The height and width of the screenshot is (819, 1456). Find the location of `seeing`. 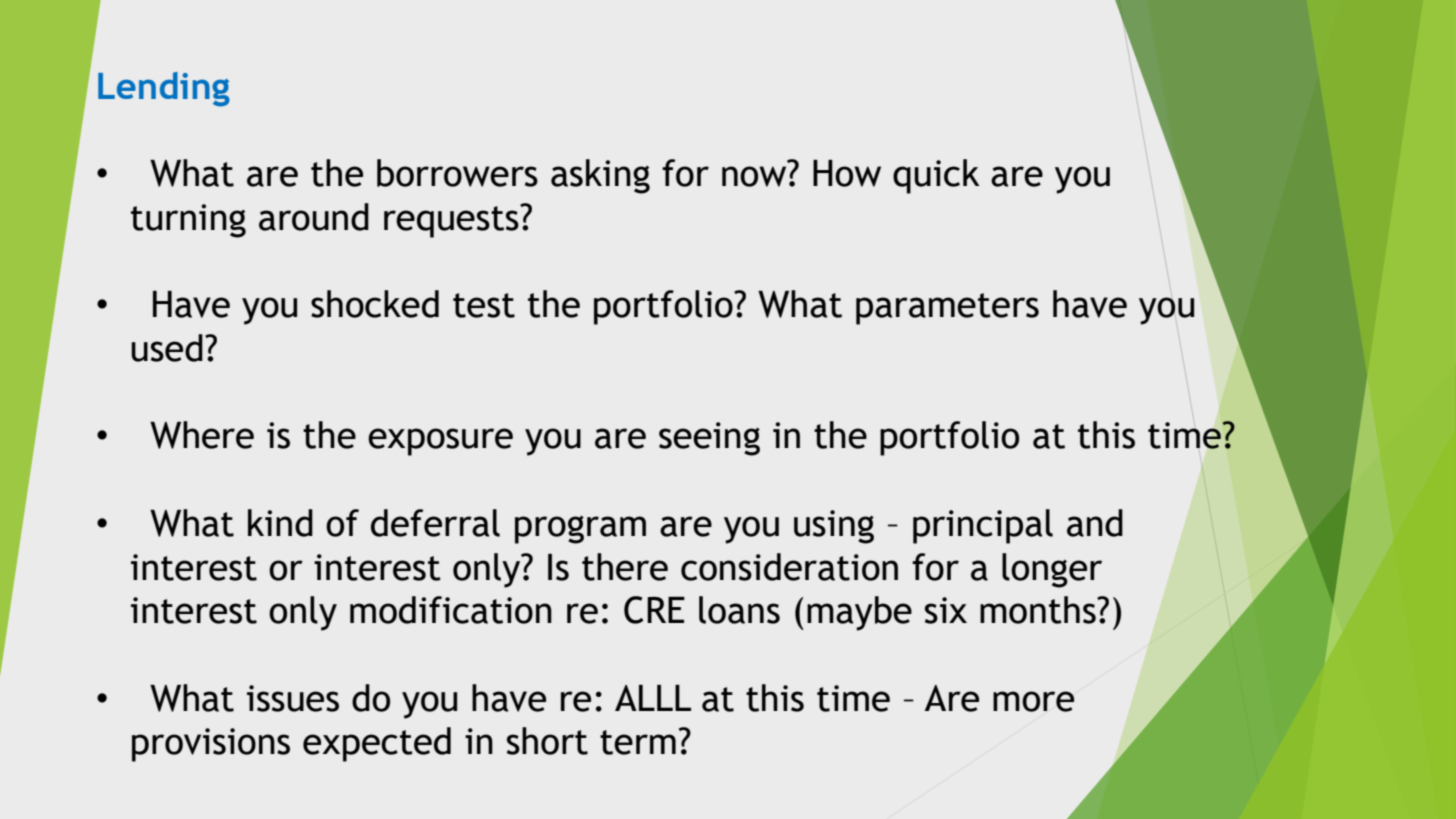

seeing is located at coordinates (709, 439).
